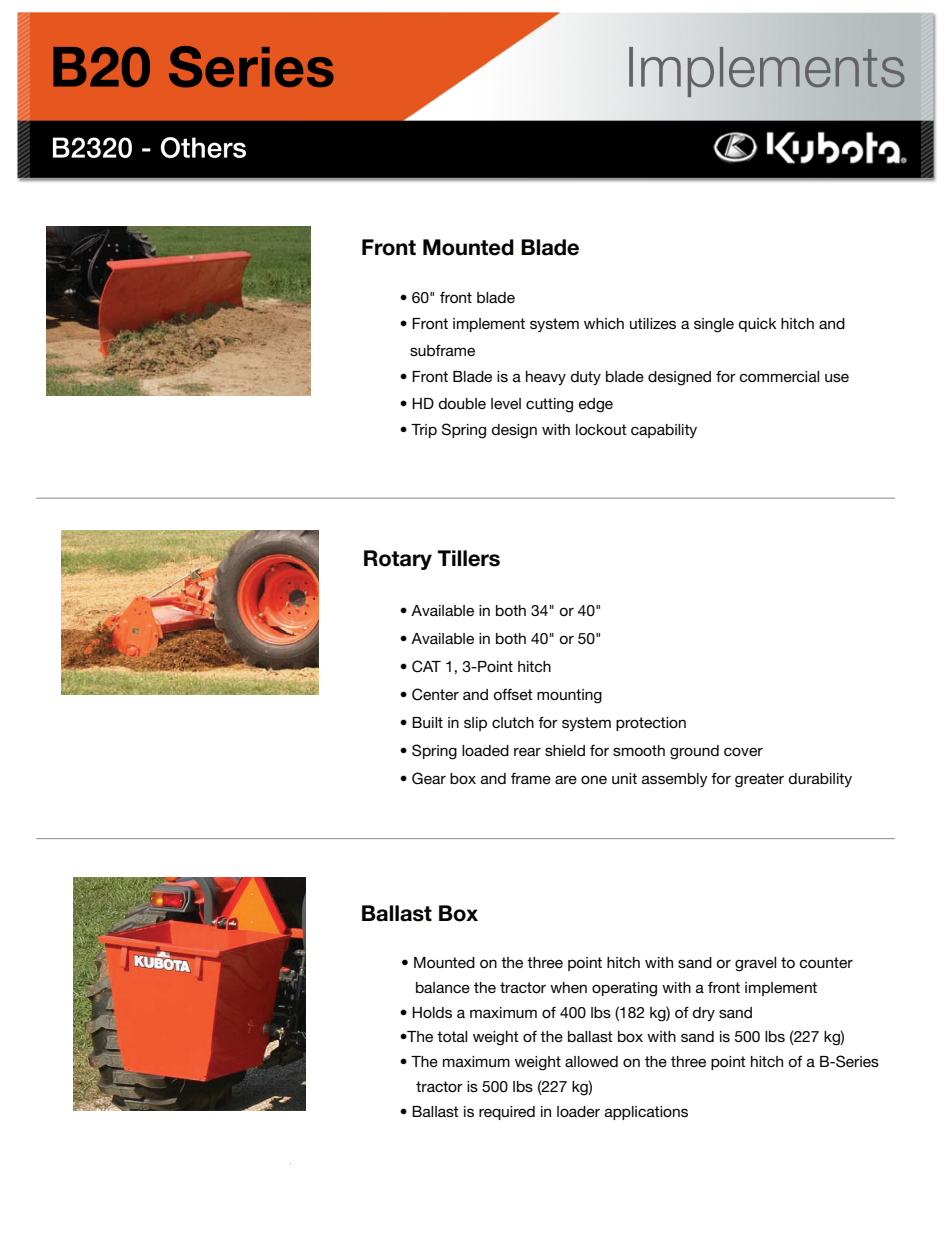  I want to click on dry, so click(703, 1014).
